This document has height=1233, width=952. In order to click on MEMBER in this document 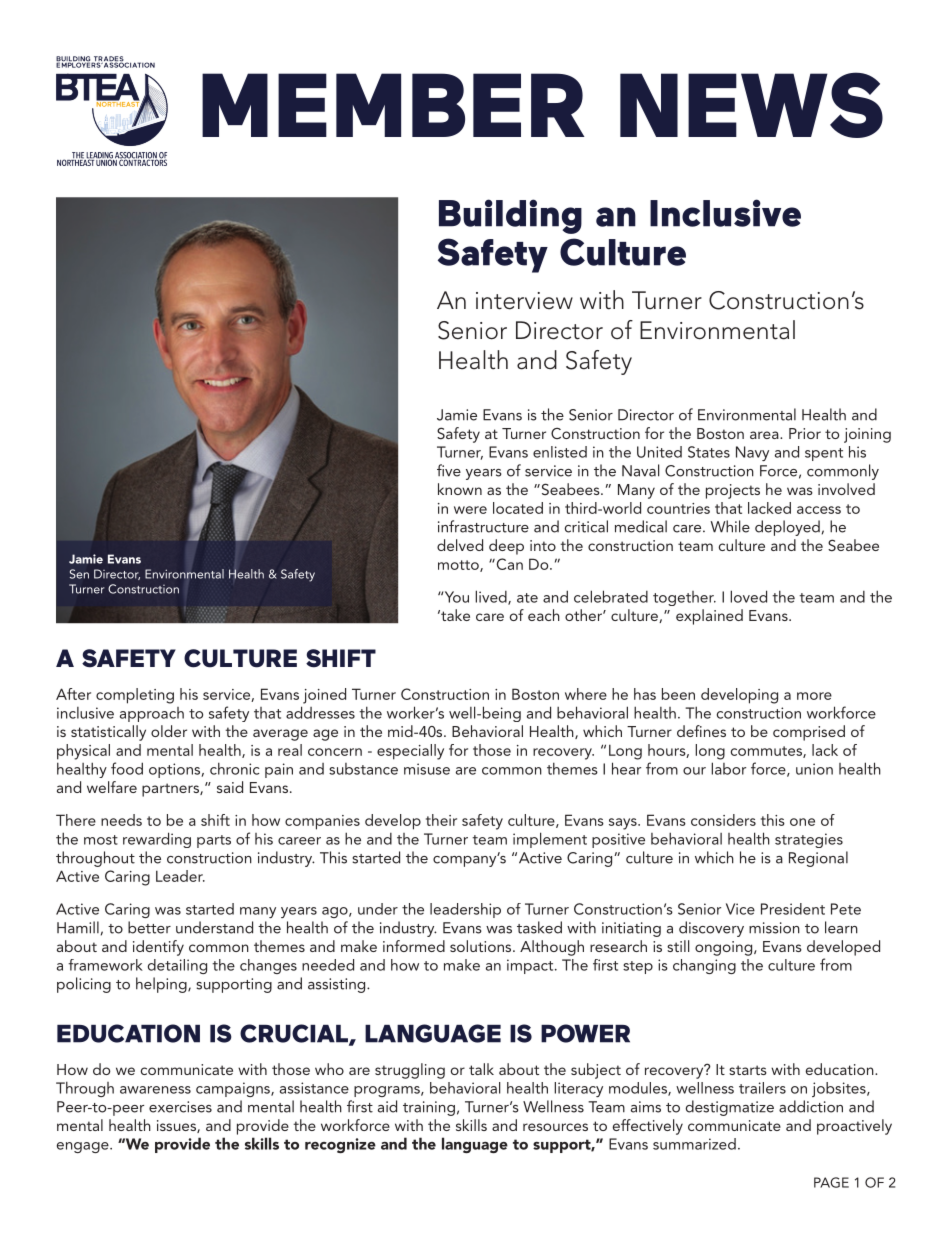, I will do `click(393, 105)`.
